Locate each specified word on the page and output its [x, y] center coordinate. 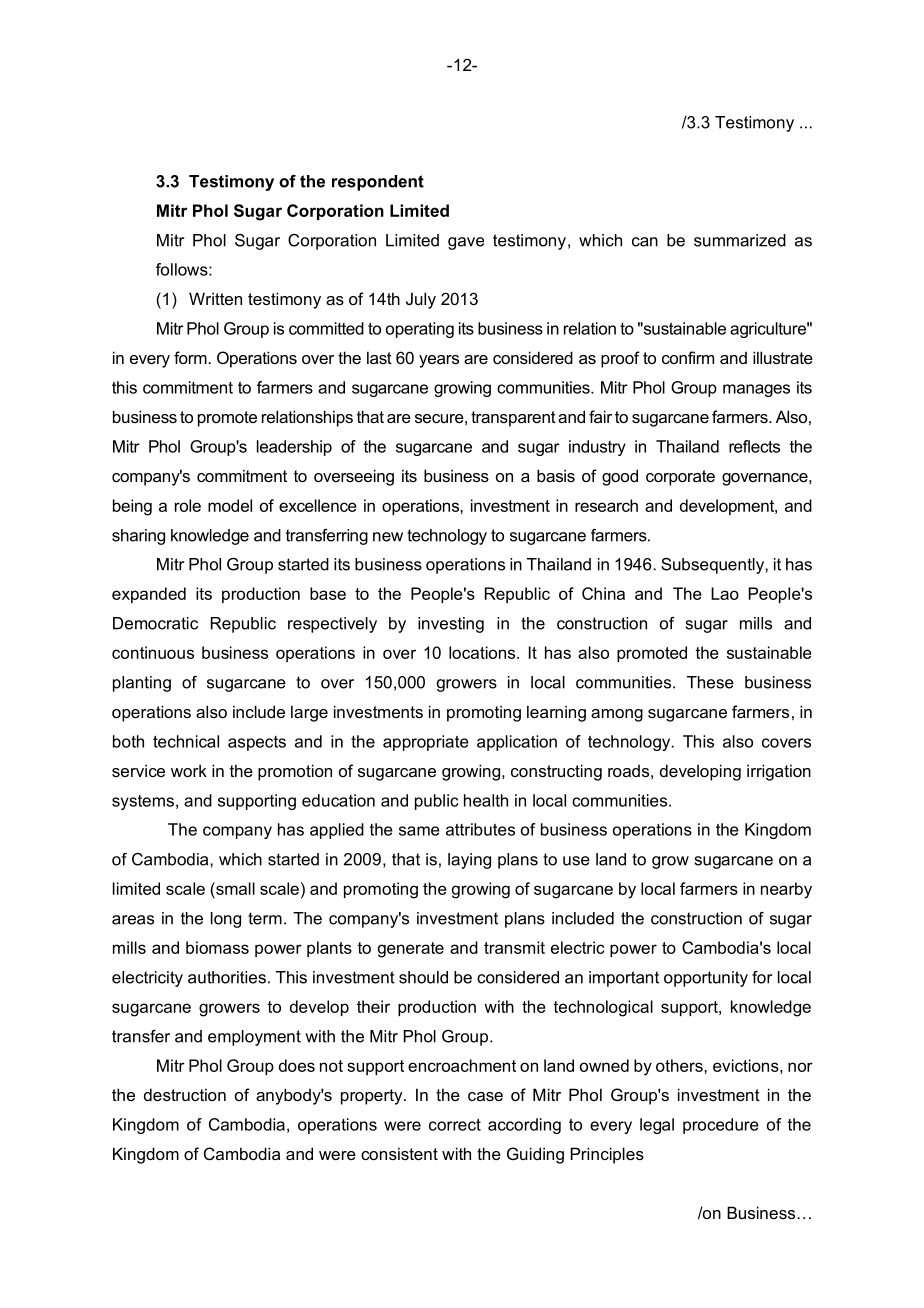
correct [455, 1125]
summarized [740, 240]
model [230, 505]
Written [215, 298]
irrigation [779, 772]
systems [143, 802]
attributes [480, 829]
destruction [185, 1094]
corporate [680, 478]
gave [466, 243]
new [388, 537]
